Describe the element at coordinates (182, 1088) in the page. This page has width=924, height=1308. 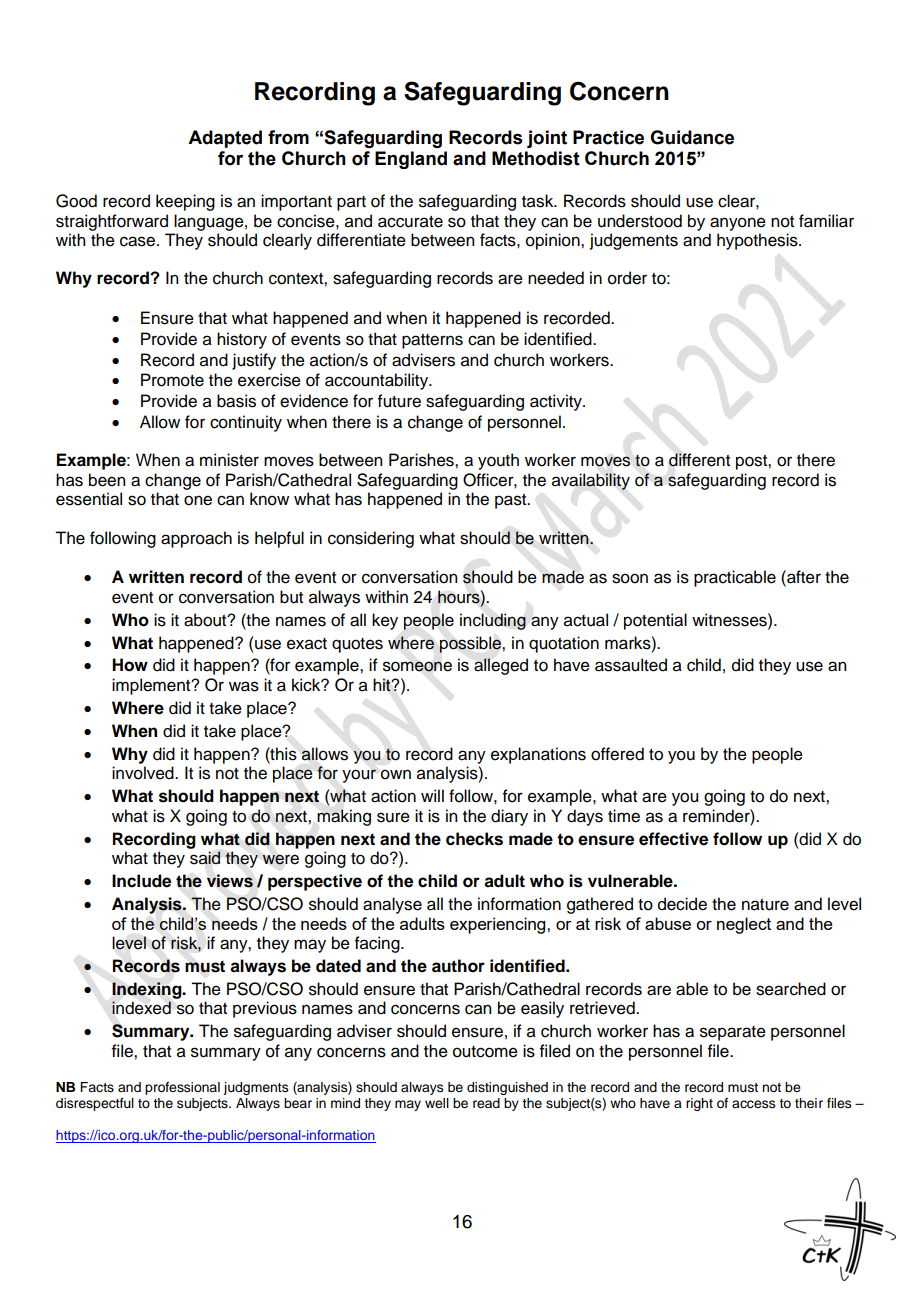
I see `professional` at that location.
